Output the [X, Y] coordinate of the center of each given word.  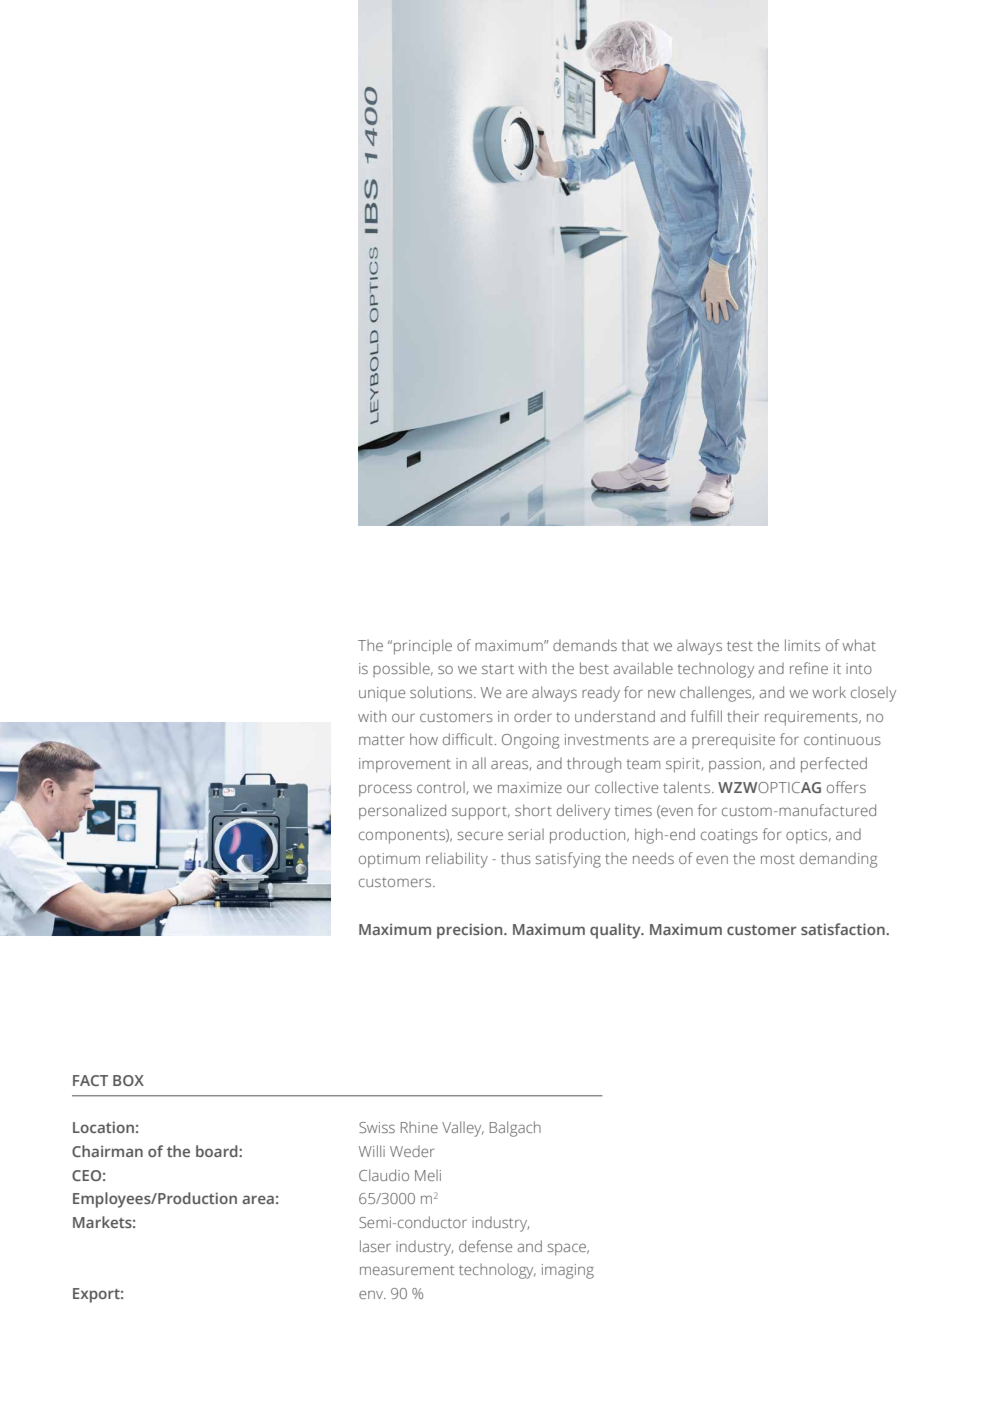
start [498, 669]
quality [616, 931]
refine [809, 668]
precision [471, 931]
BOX [128, 1080]
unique [382, 694]
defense [485, 1246]
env [372, 1294]
